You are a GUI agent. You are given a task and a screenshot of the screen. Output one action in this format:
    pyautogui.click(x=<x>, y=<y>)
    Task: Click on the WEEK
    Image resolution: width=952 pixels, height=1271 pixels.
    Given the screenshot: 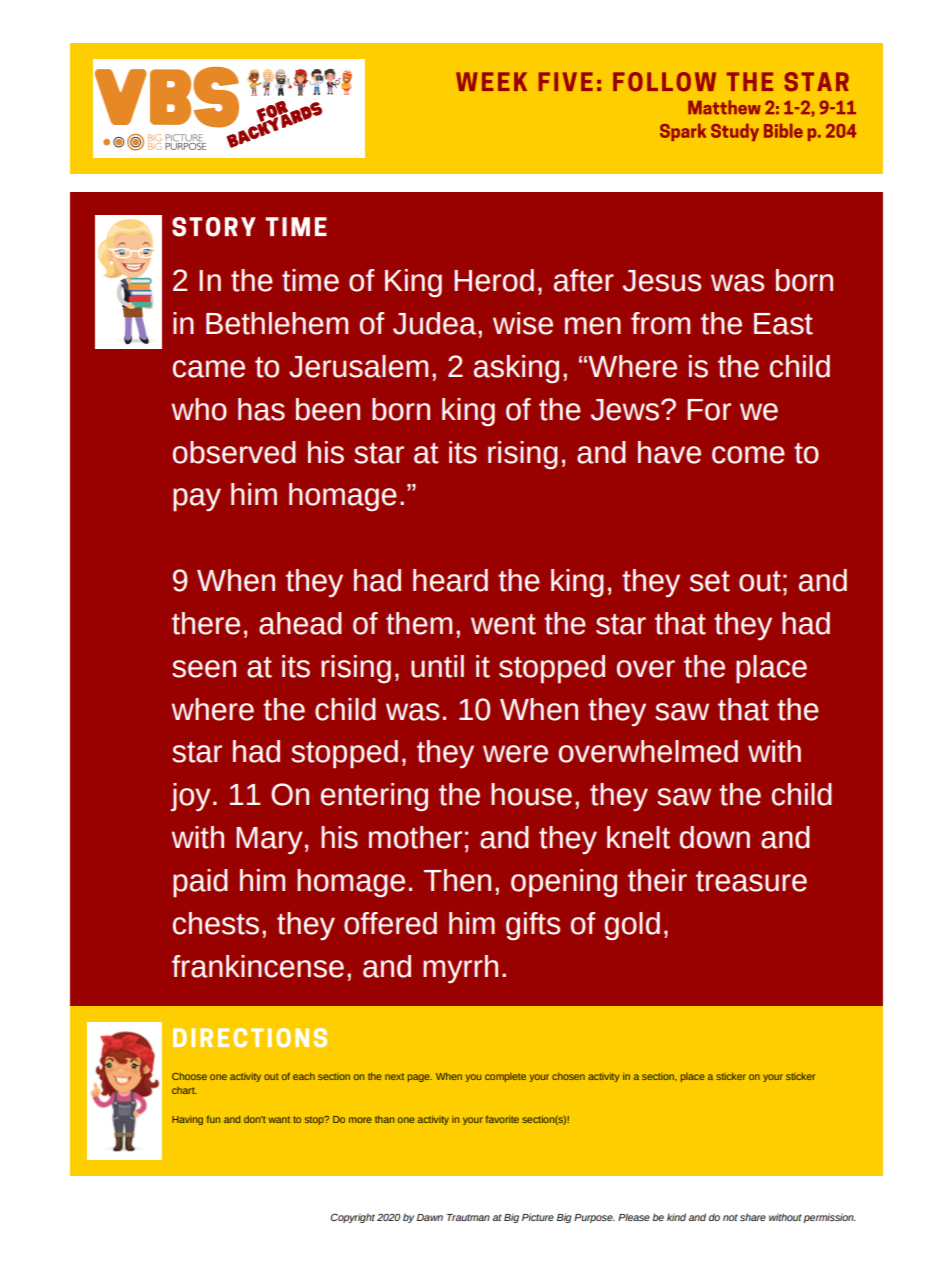 What is the action you would take?
    pyautogui.click(x=491, y=81)
